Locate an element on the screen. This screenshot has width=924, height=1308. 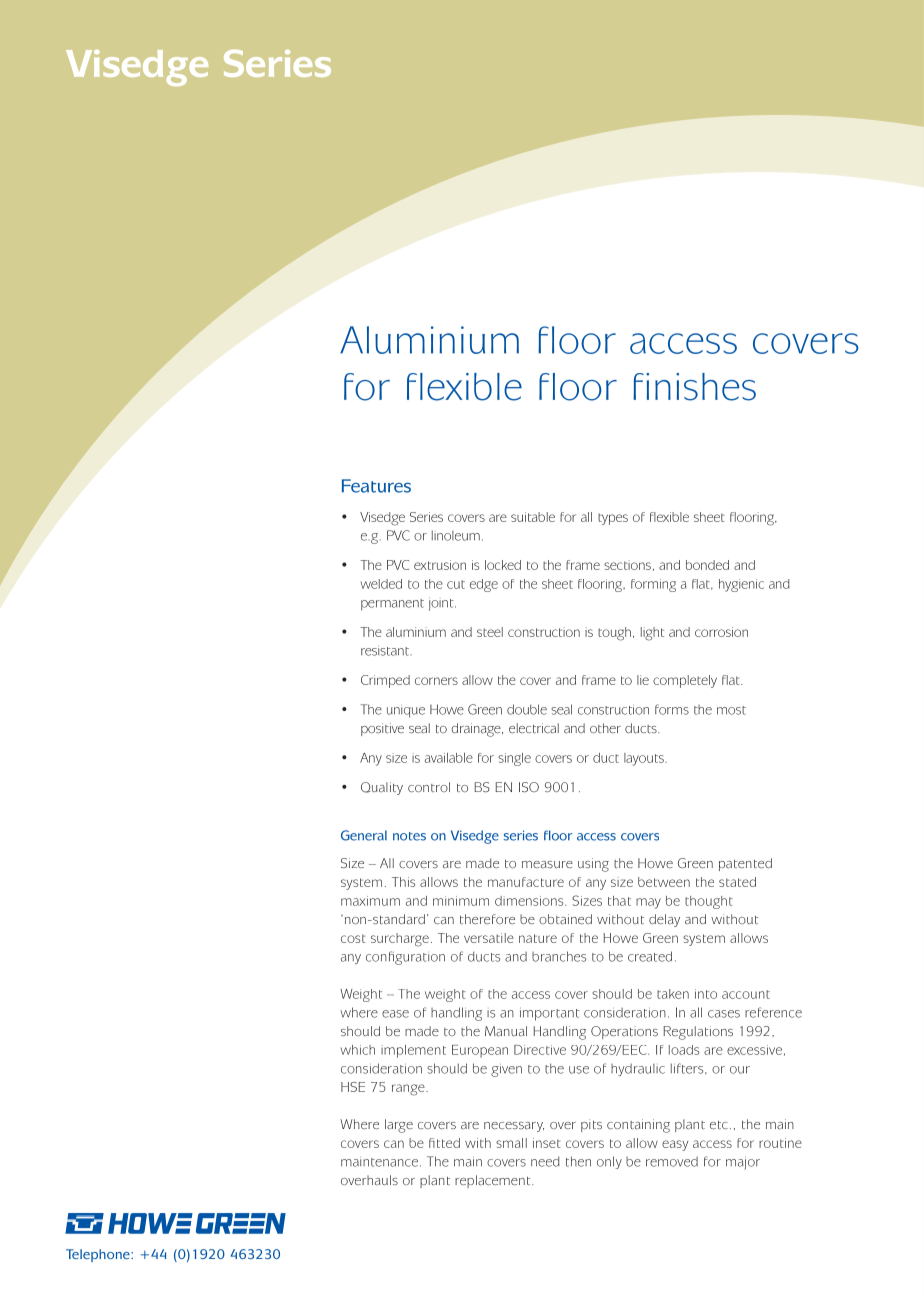
notes is located at coordinates (409, 836).
